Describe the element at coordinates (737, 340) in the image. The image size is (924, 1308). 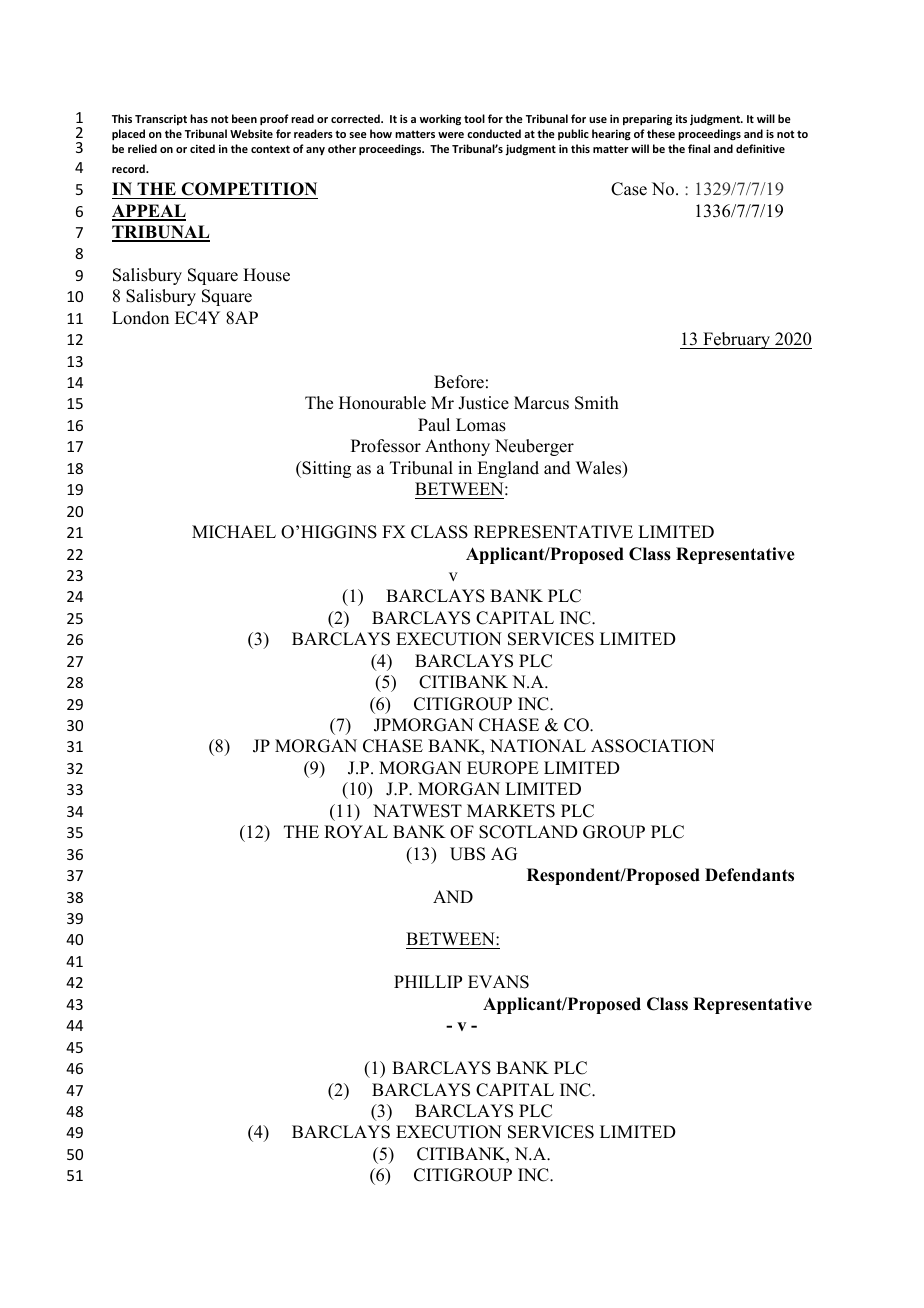
I see `February` at that location.
